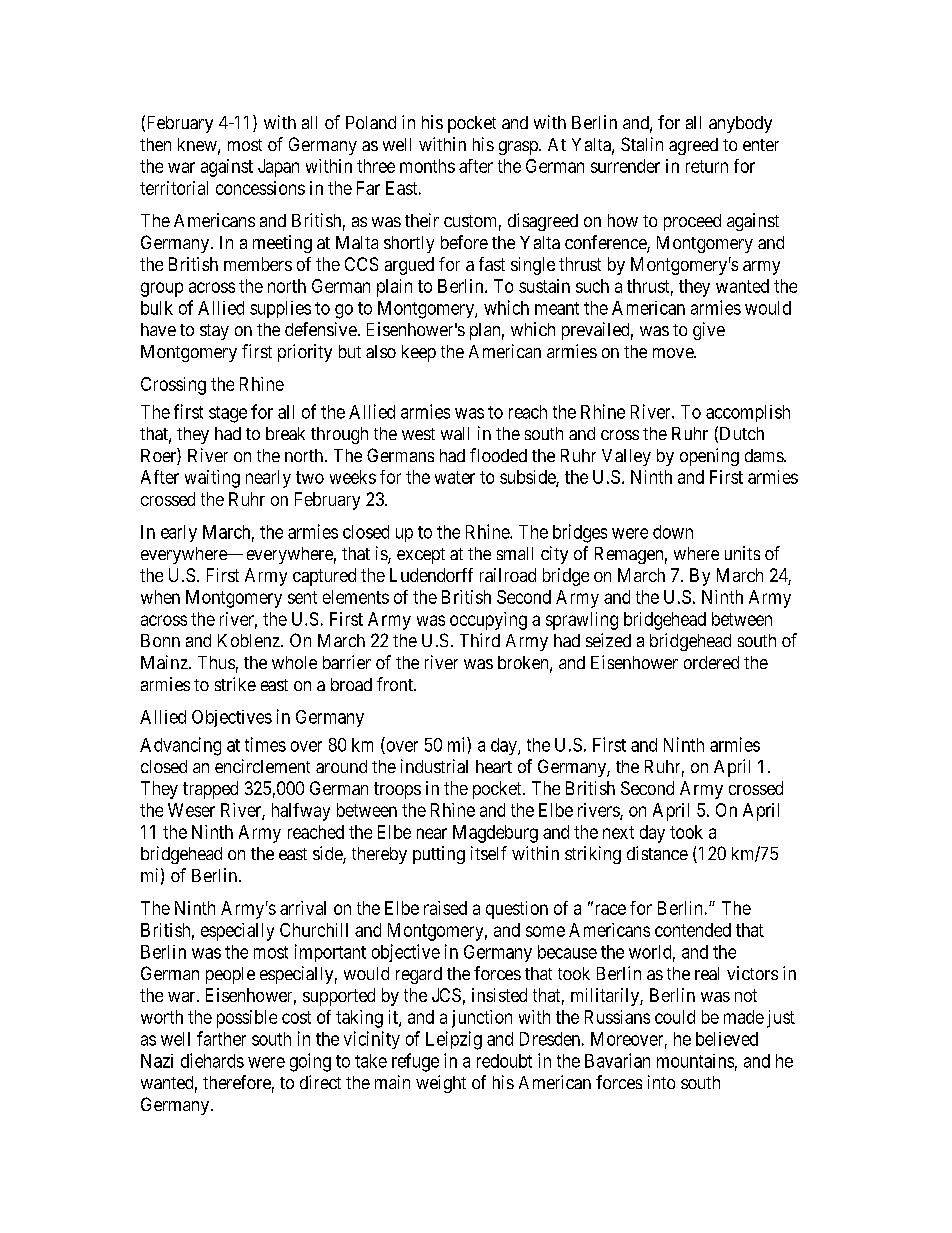 The image size is (952, 1233). Describe the element at coordinates (657, 853) in the page. I see `distance` at that location.
